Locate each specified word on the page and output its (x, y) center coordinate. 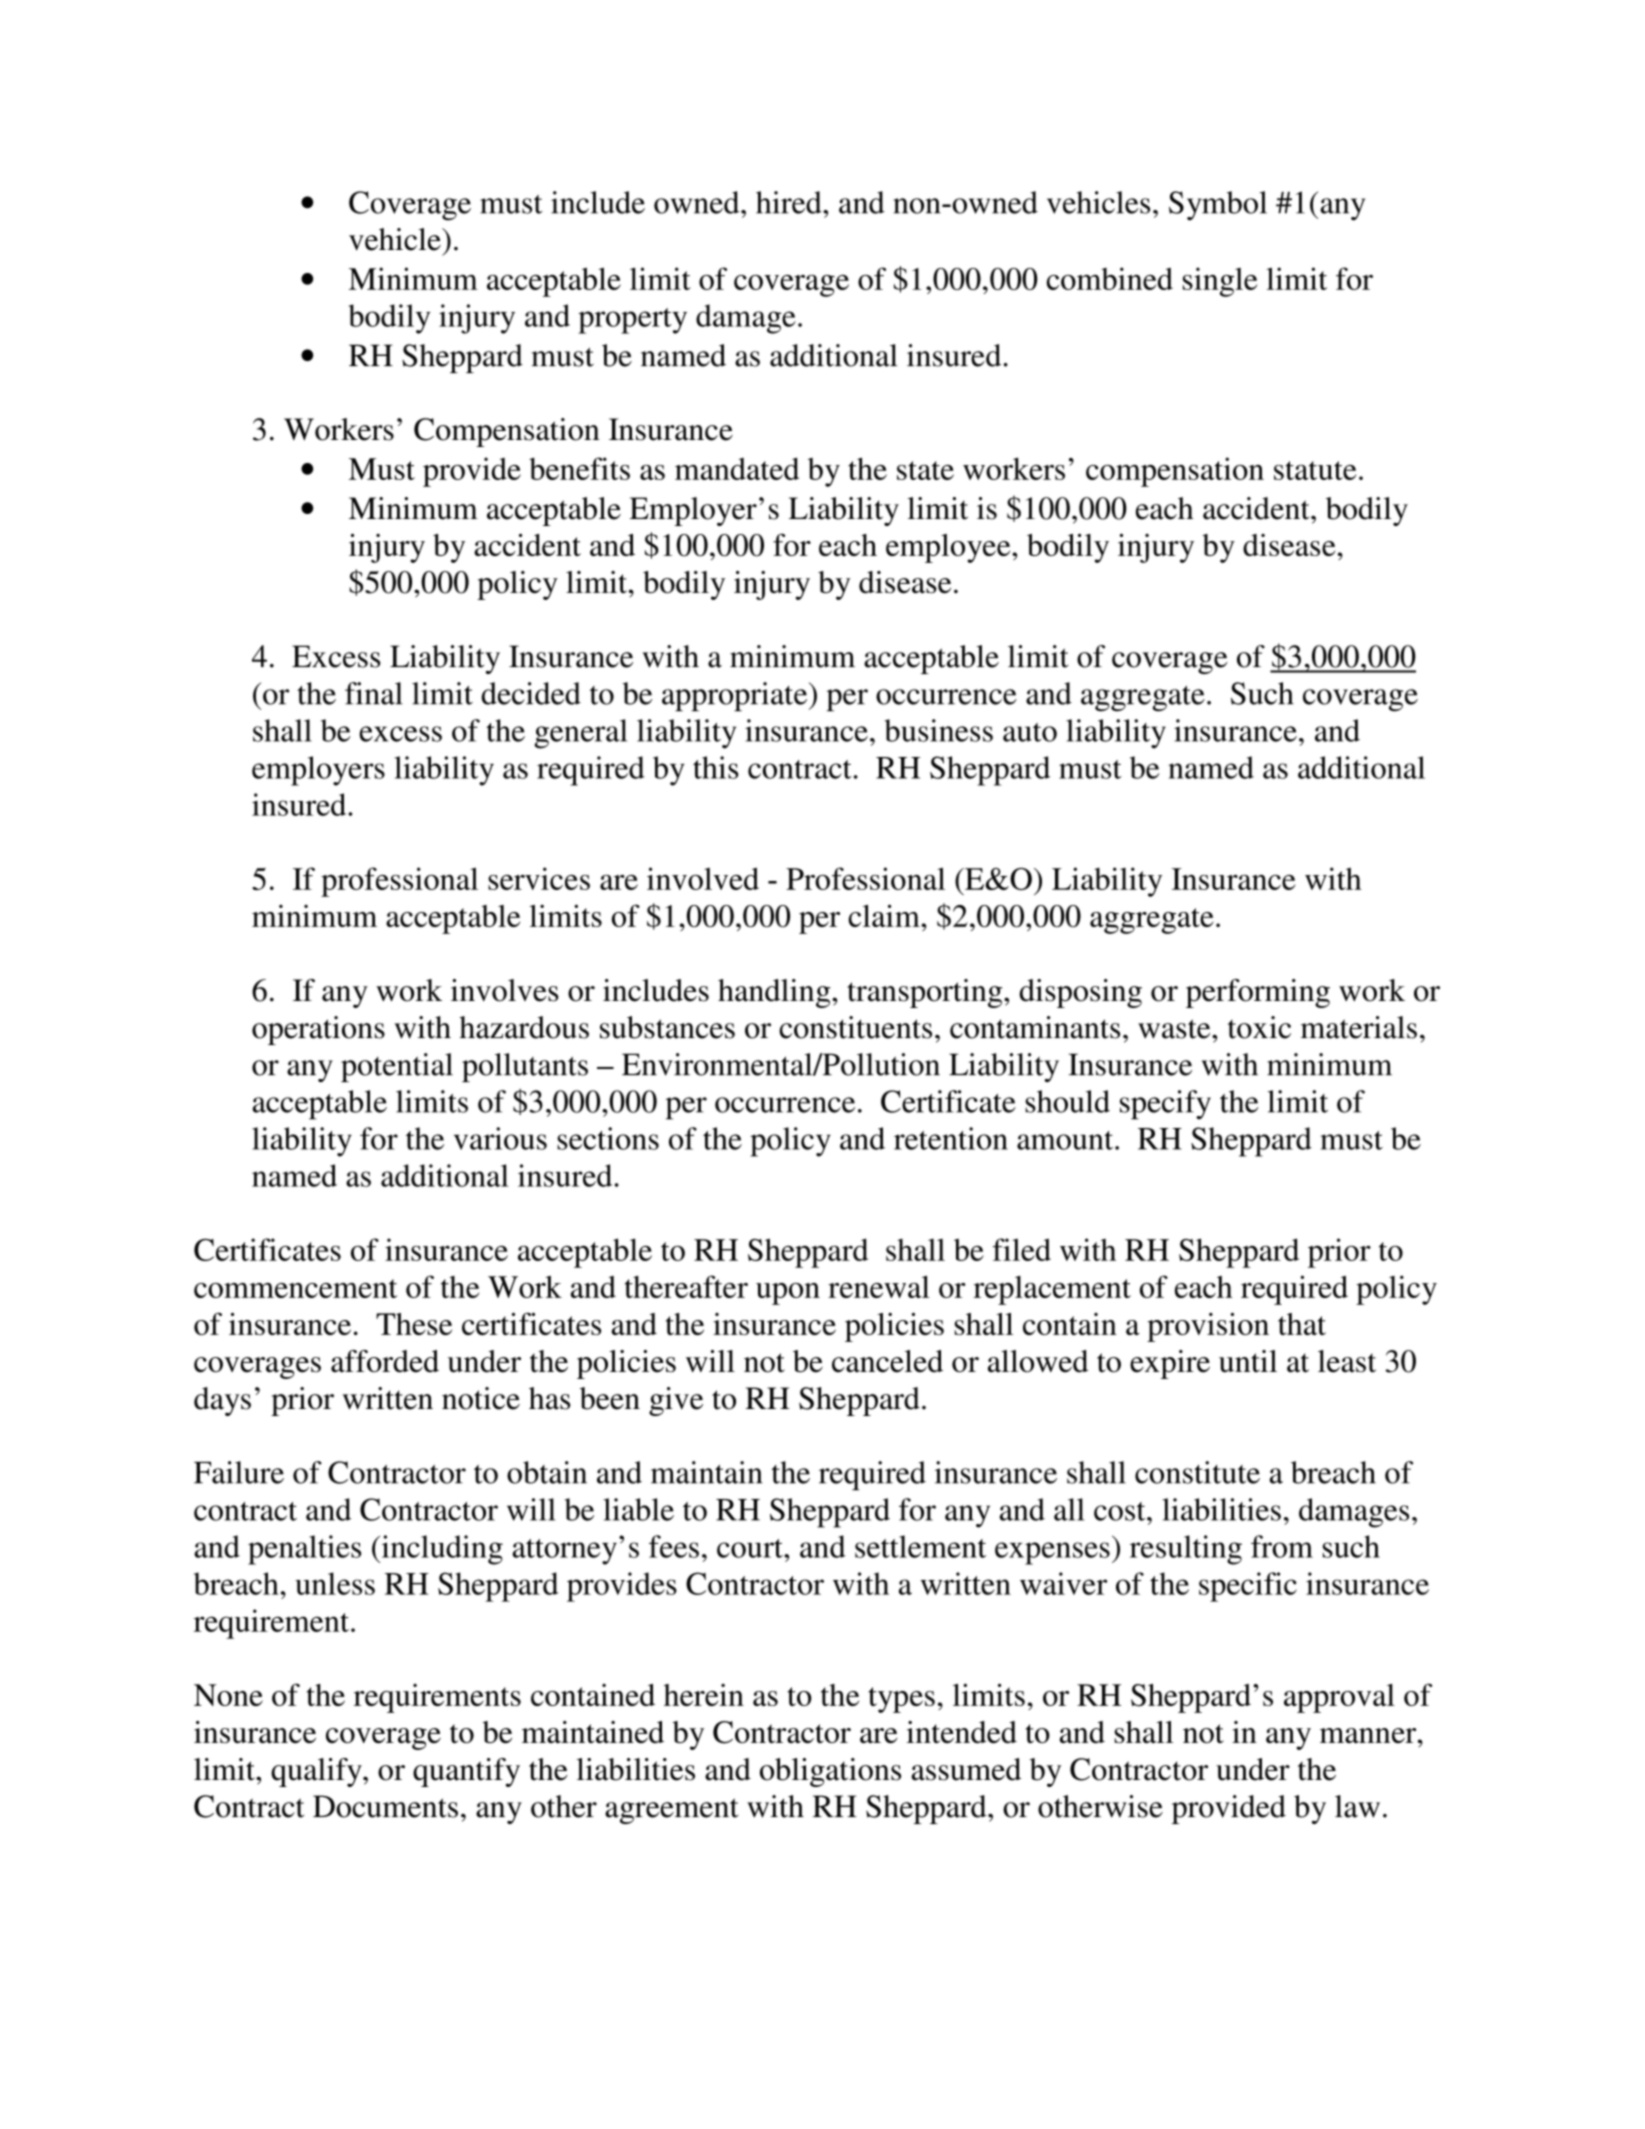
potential (397, 1067)
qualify (317, 1772)
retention (951, 1138)
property (632, 321)
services (539, 878)
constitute (1197, 1472)
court (751, 1548)
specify (1165, 1105)
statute (1315, 470)
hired (790, 202)
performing (1258, 993)
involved (703, 878)
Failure (239, 1472)
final (374, 693)
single (1220, 282)
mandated (737, 468)
